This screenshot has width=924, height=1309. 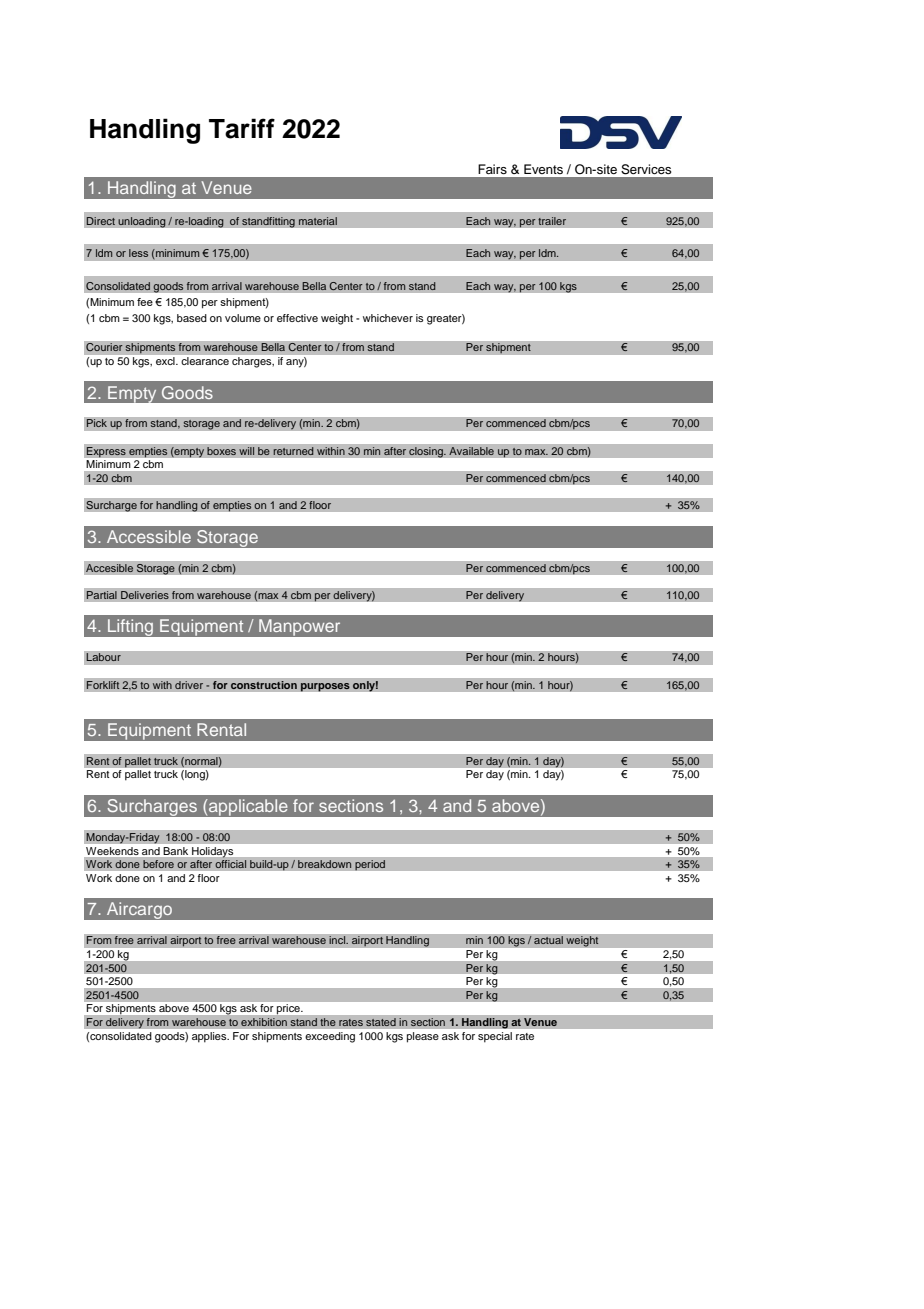 I want to click on special, so click(x=495, y=1037).
